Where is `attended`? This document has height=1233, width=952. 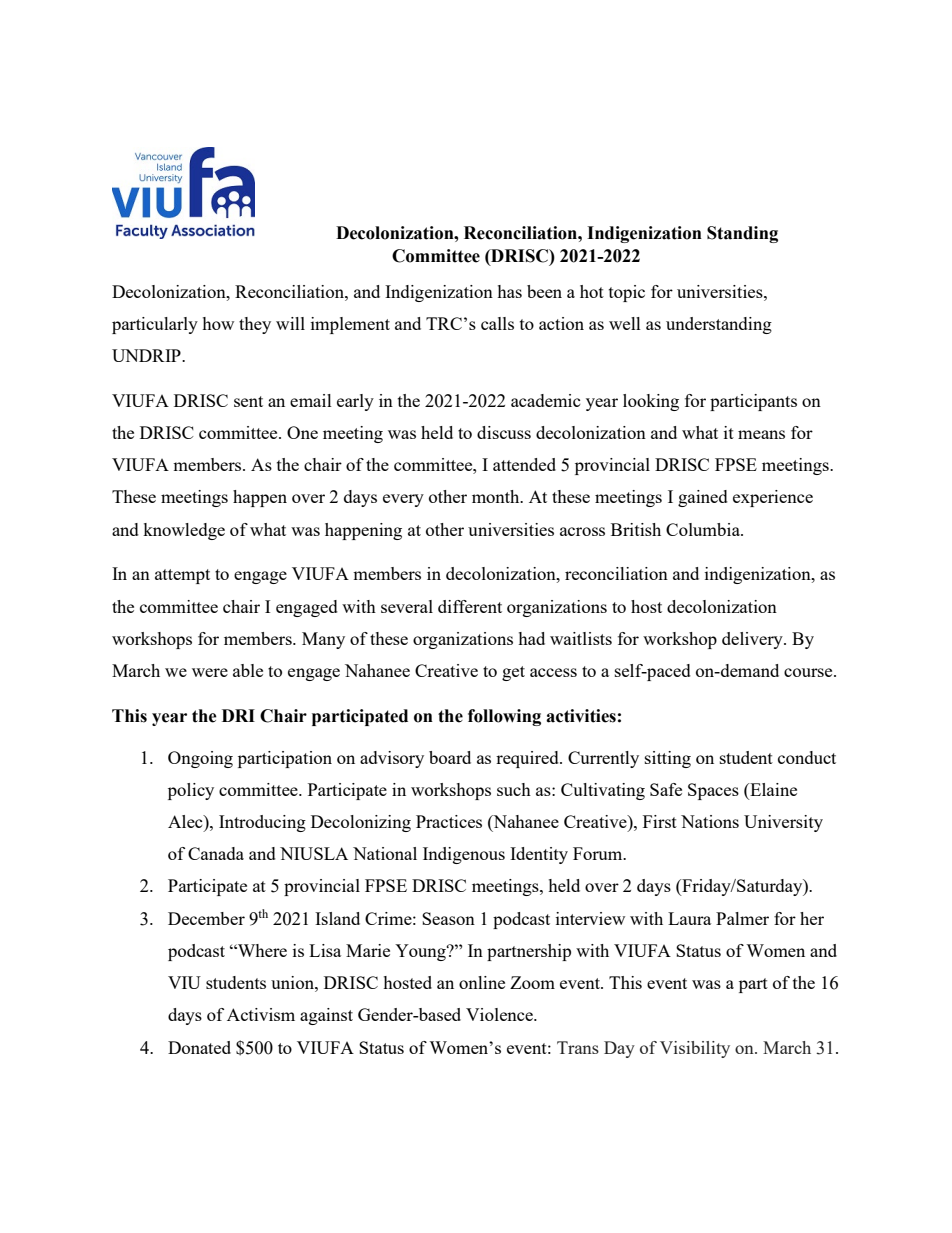
attended is located at coordinates (524, 464).
